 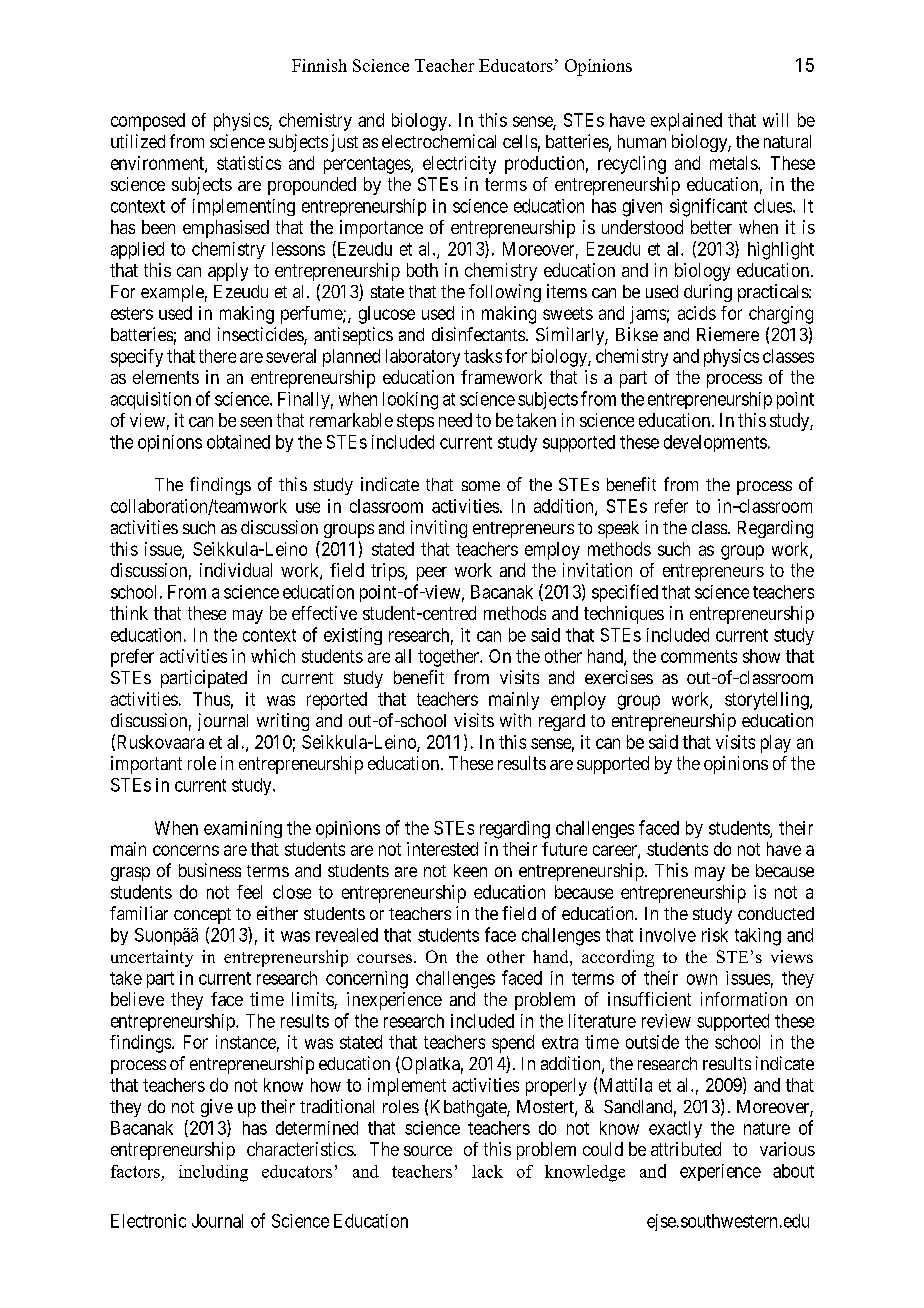 What do you see at coordinates (686, 1149) in the screenshot?
I see `attributed` at bounding box center [686, 1149].
